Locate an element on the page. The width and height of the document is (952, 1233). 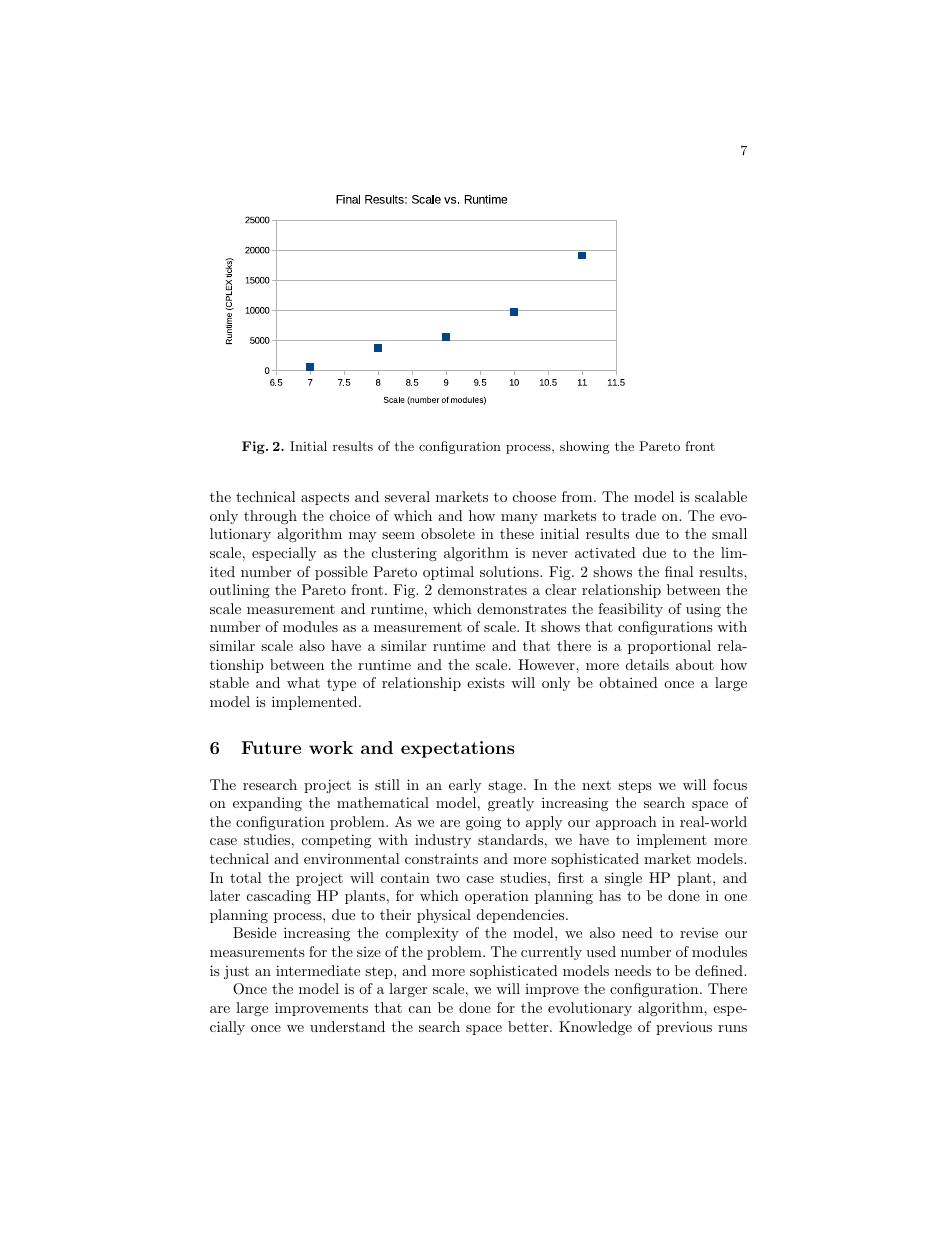
focus is located at coordinates (730, 784).
